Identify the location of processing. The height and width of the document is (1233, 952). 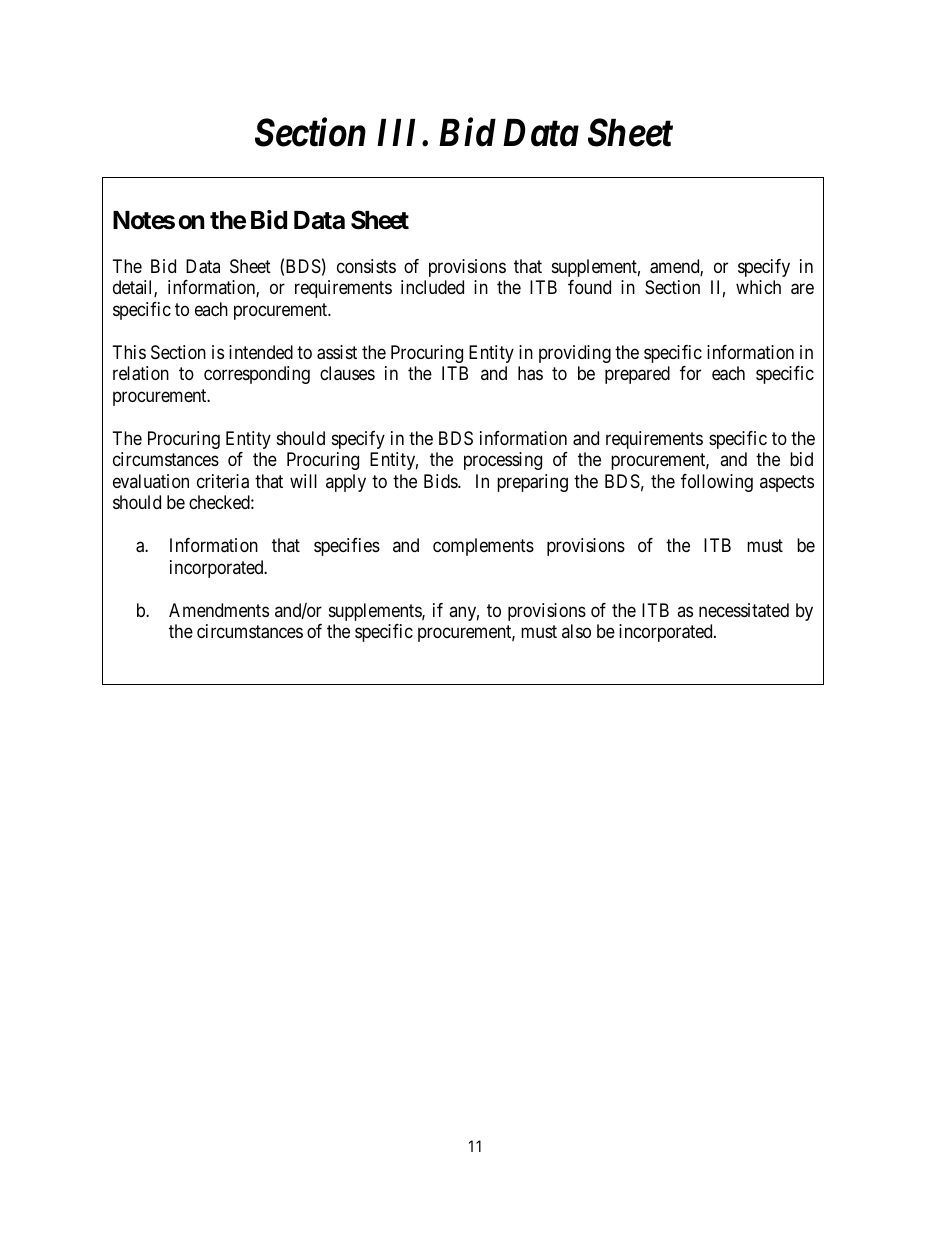
(503, 461).
